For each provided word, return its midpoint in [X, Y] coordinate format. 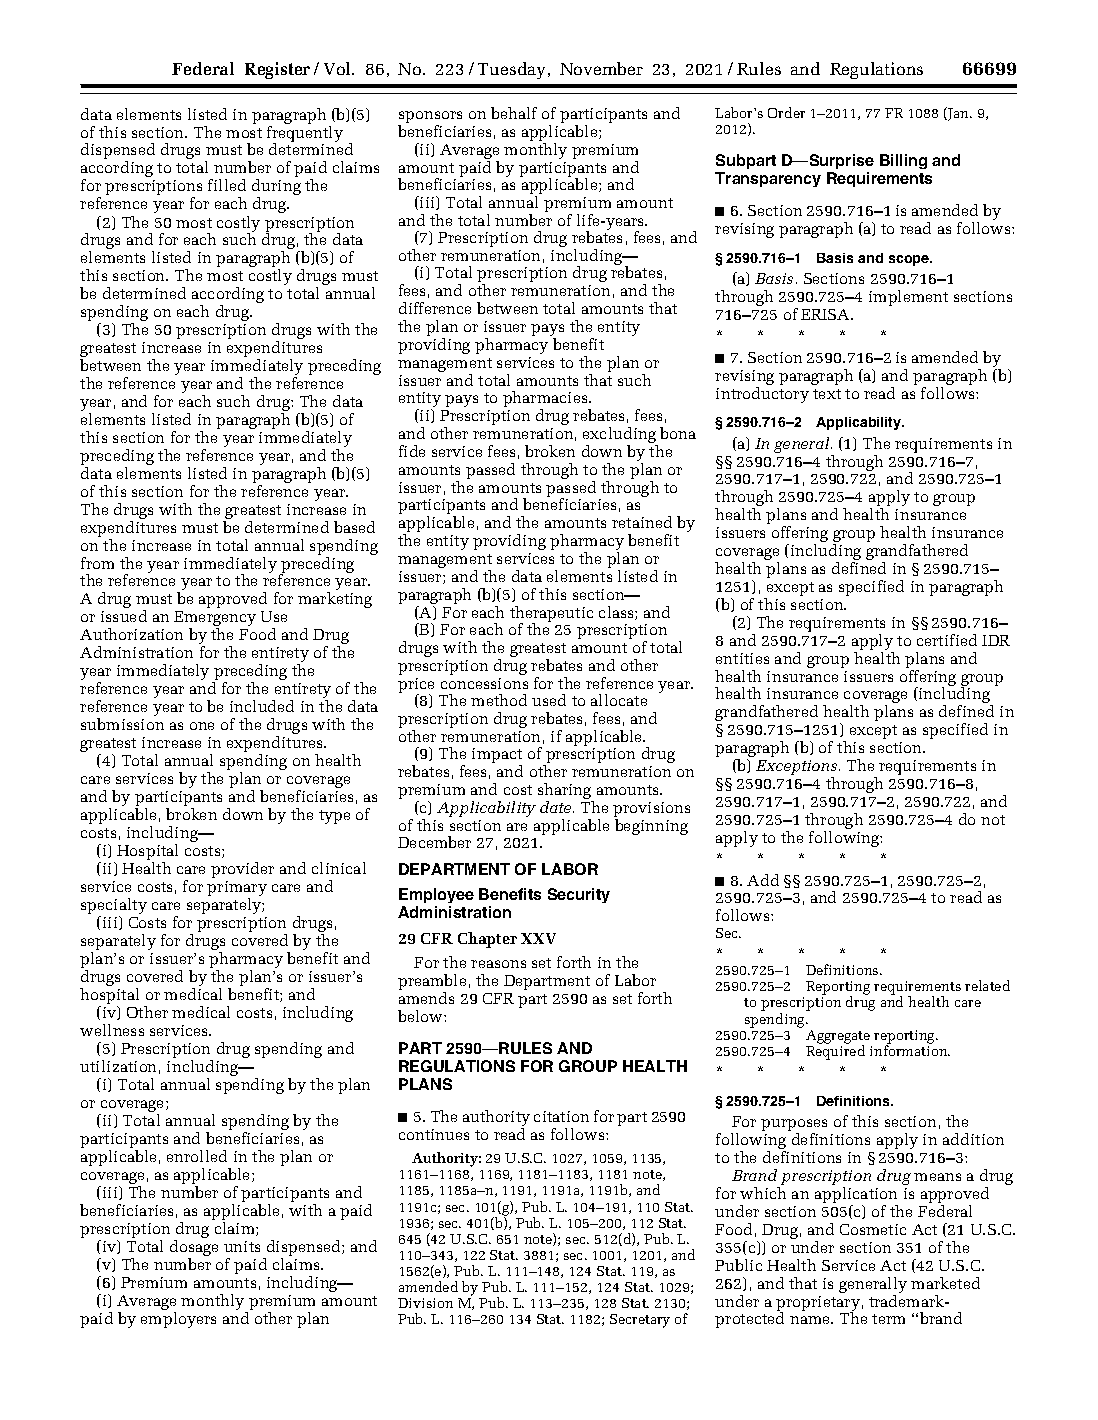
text [827, 394]
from [97, 563]
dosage [194, 1249]
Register [277, 70]
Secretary [640, 1321]
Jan [958, 114]
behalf [514, 113]
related [987, 985]
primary [237, 890]
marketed [945, 1283]
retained [642, 522]
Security [579, 895]
